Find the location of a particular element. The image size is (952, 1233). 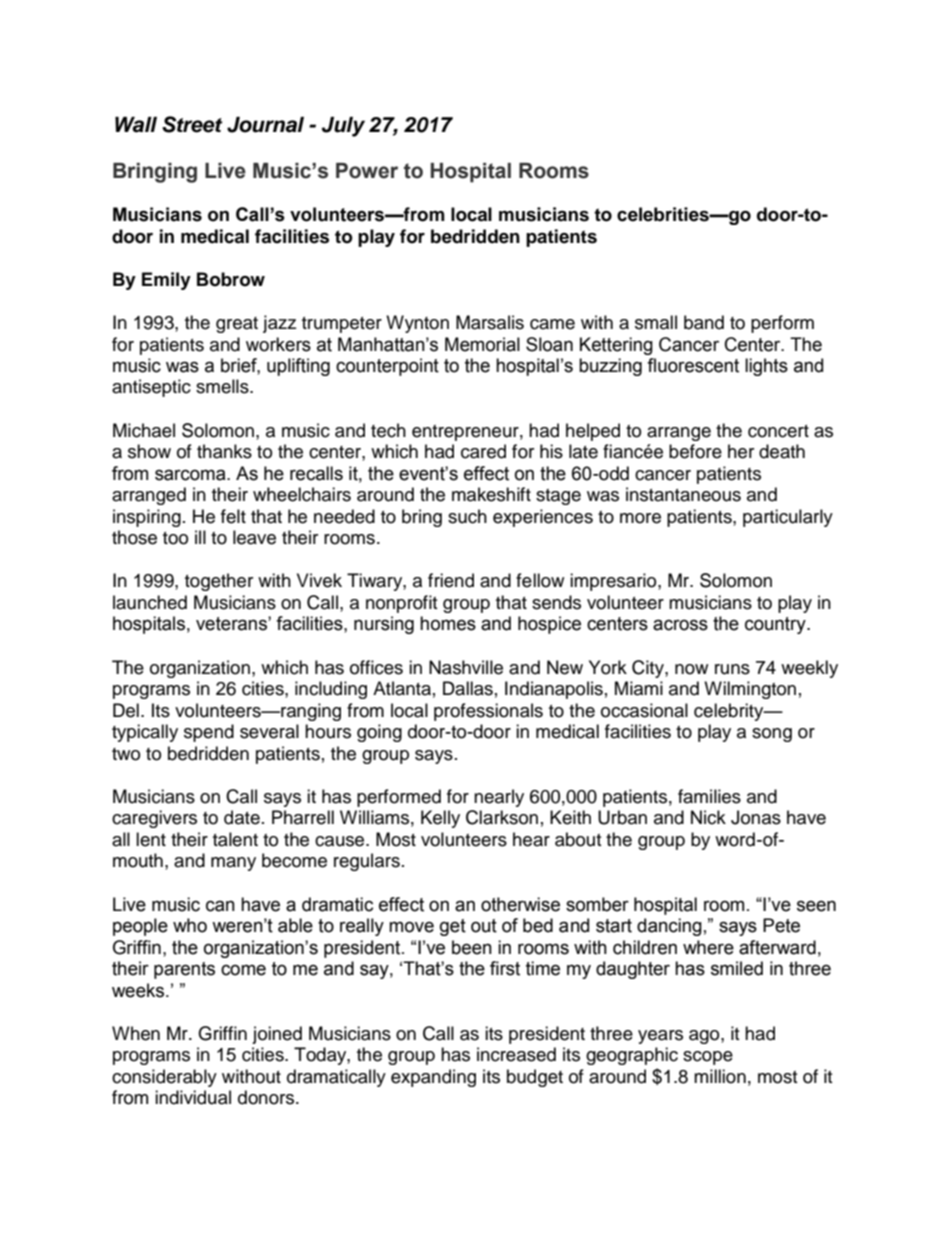

smells is located at coordinates (223, 386).
